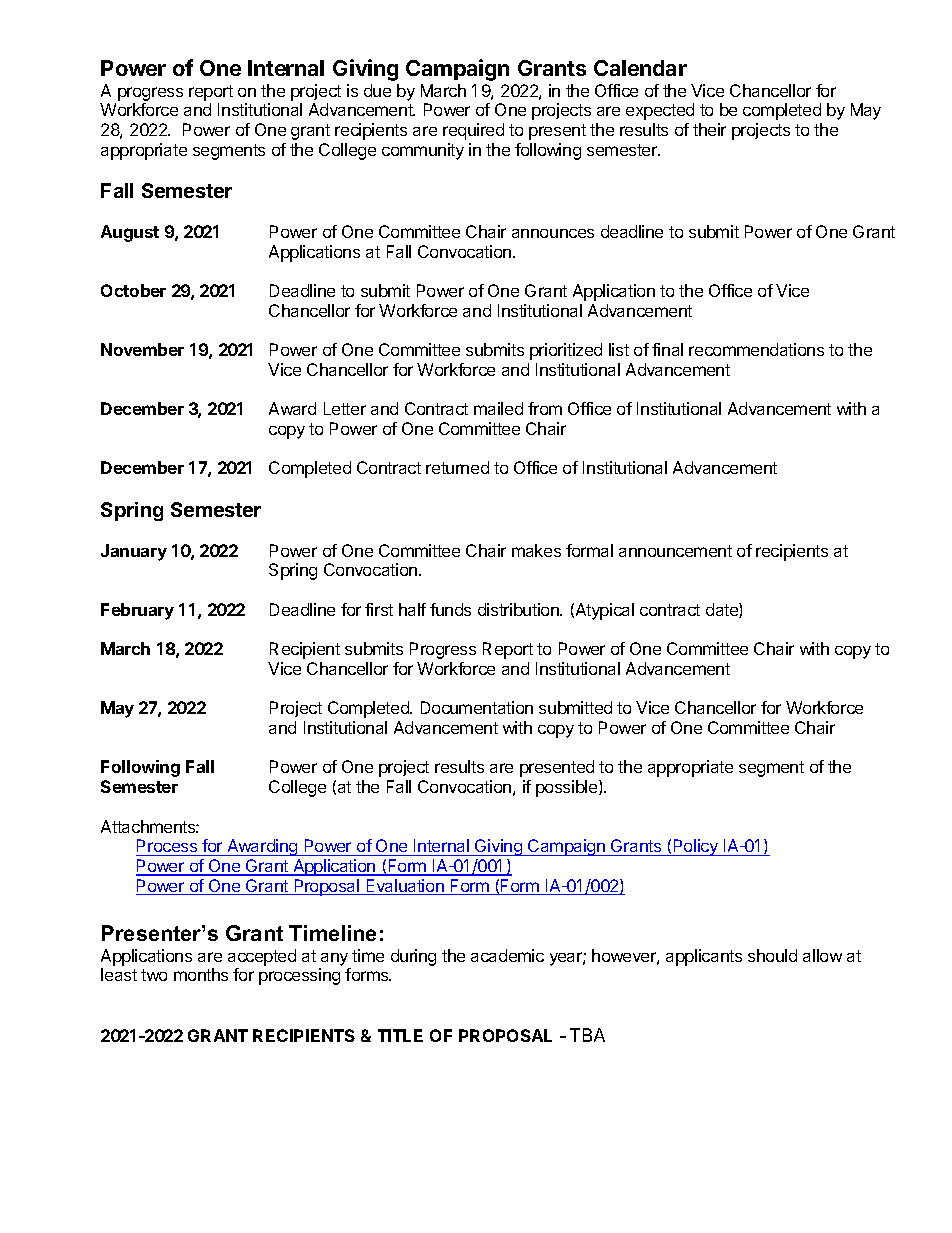 This screenshot has height=1233, width=952. What do you see at coordinates (566, 351) in the screenshot?
I see `prioritized` at bounding box center [566, 351].
